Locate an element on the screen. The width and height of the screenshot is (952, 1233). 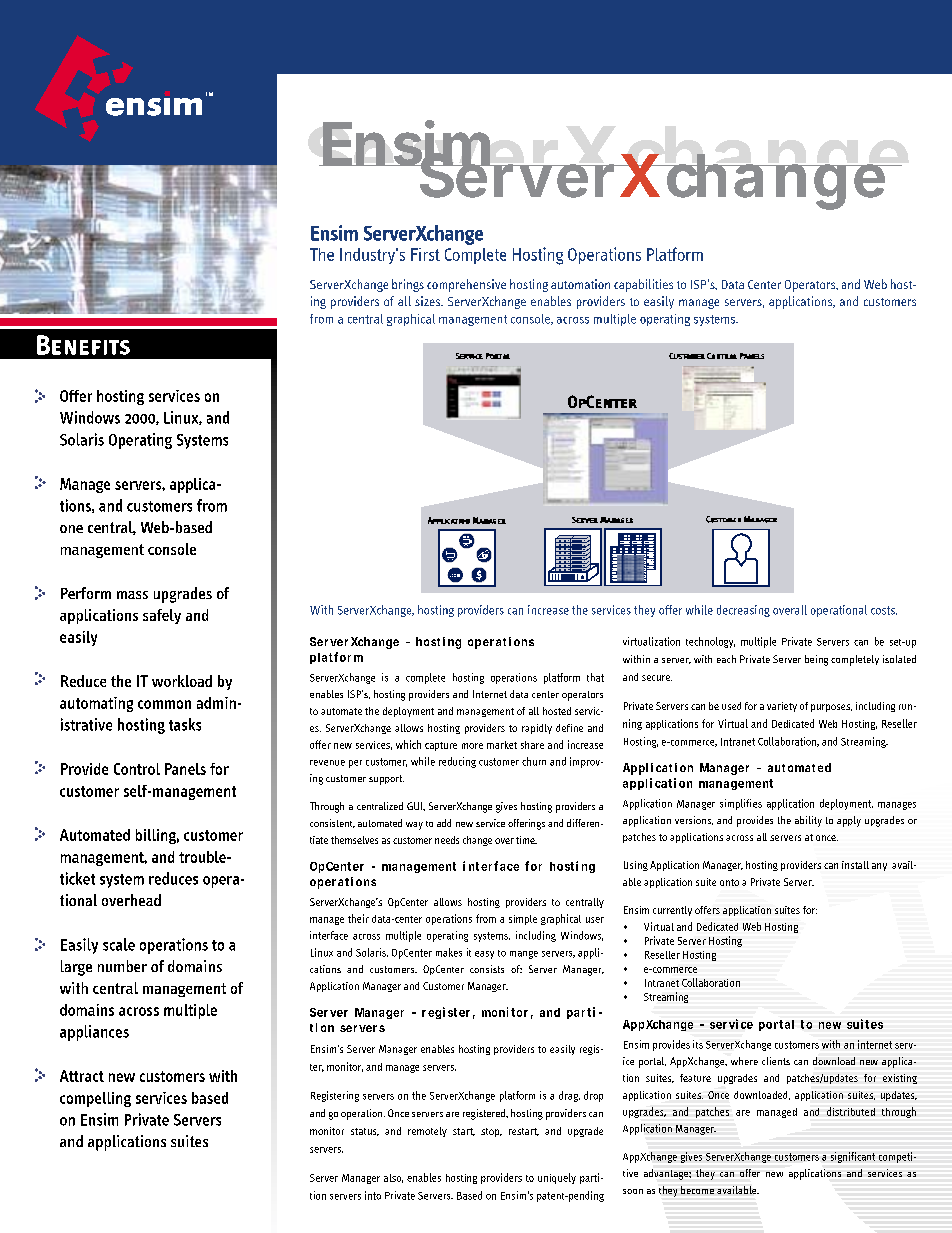
one is located at coordinates (71, 529).
